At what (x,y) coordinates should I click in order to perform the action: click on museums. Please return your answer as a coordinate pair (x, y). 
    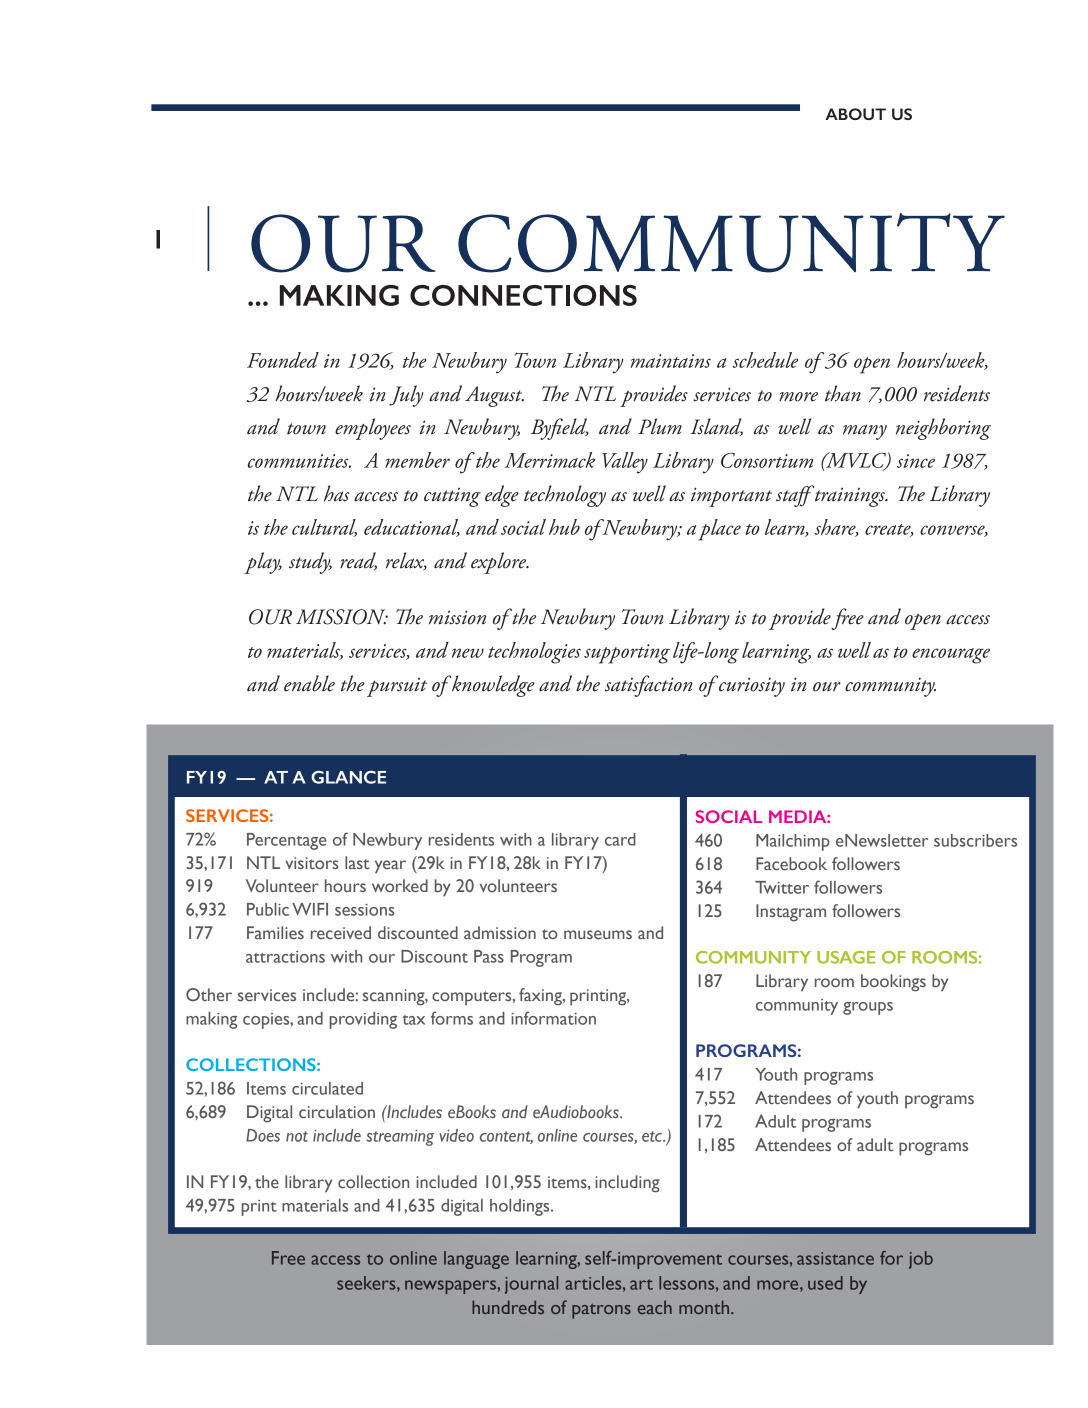
    Looking at the image, I should click on (598, 935).
